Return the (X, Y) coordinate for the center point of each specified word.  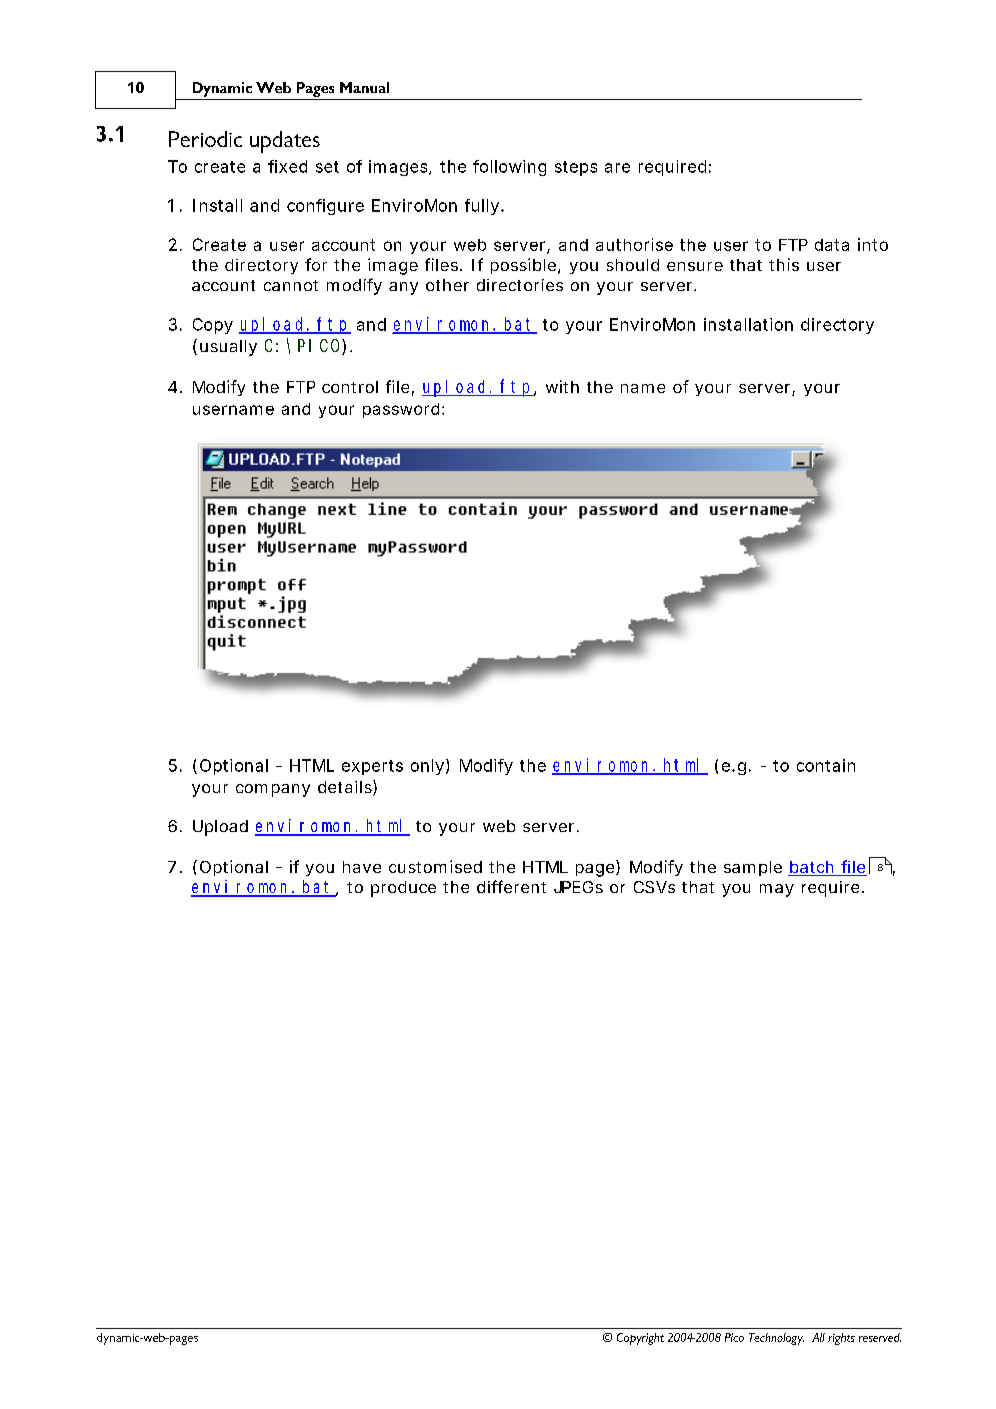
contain (826, 765)
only (429, 767)
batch (812, 868)
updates (285, 142)
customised (435, 866)
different (511, 886)
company (273, 790)
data (832, 245)
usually (228, 348)
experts (372, 767)
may (777, 890)
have (362, 867)
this (784, 264)
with (562, 386)
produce (403, 889)
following (509, 168)
